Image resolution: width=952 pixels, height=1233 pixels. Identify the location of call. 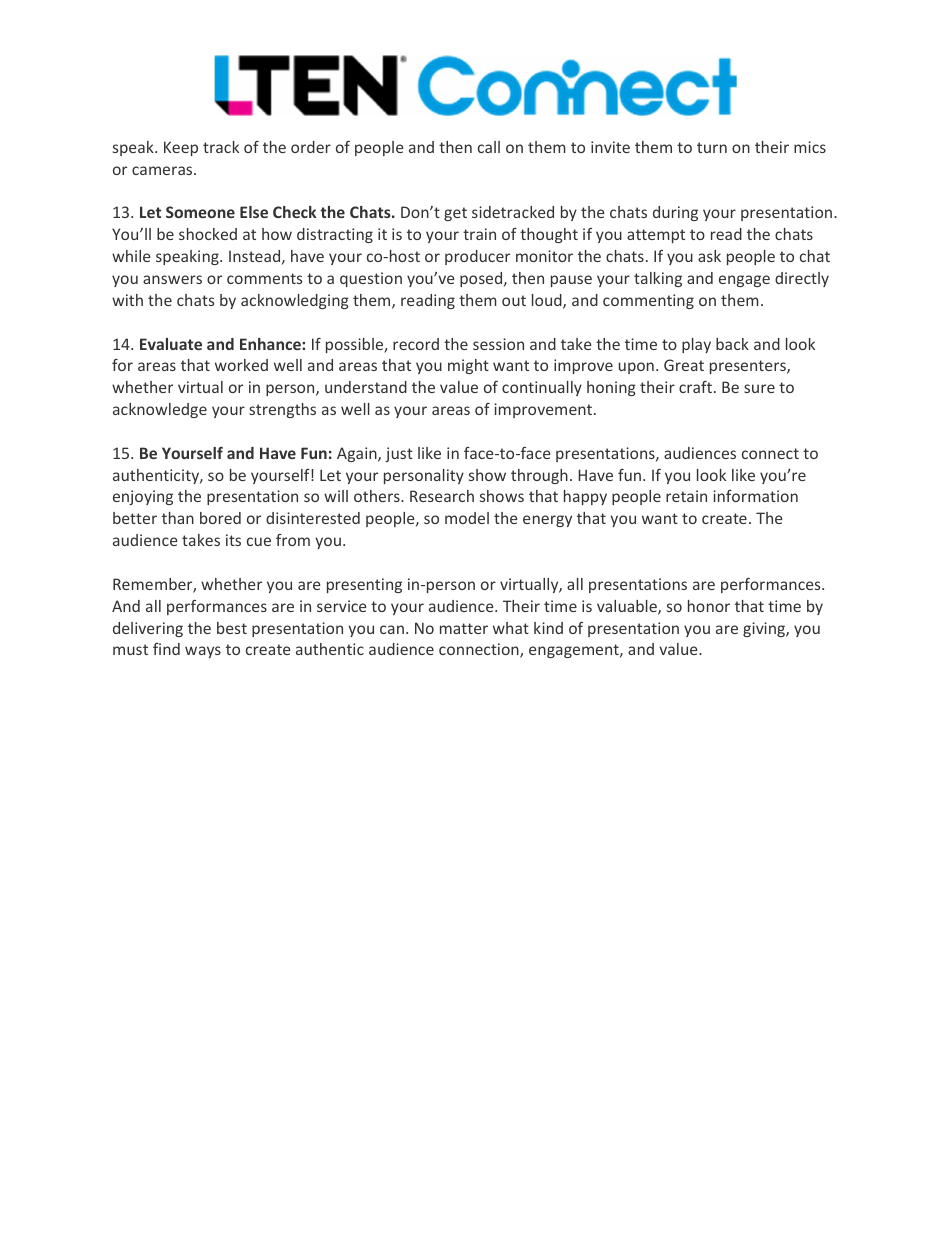
(489, 147).
